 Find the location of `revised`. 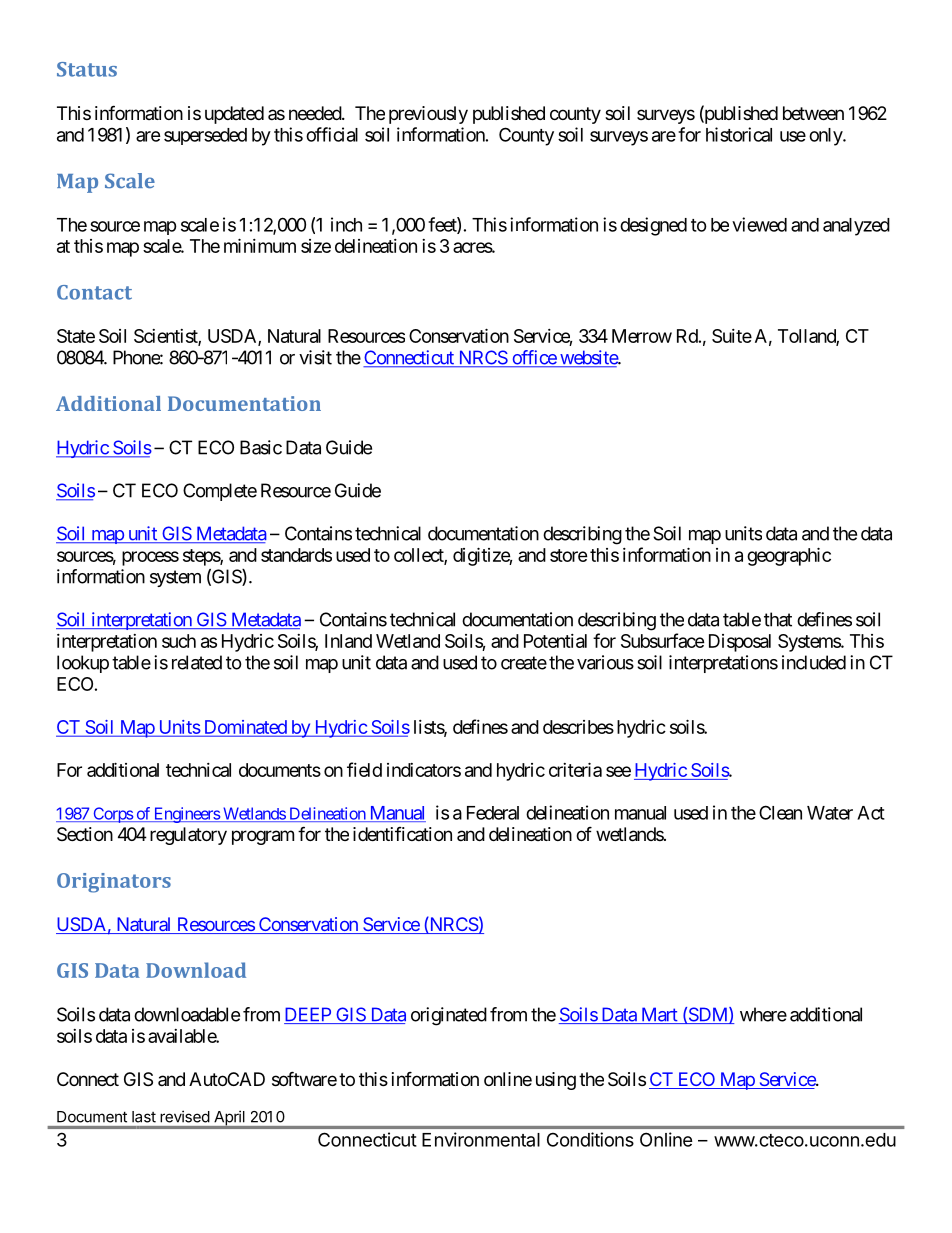

revised is located at coordinates (185, 1117).
